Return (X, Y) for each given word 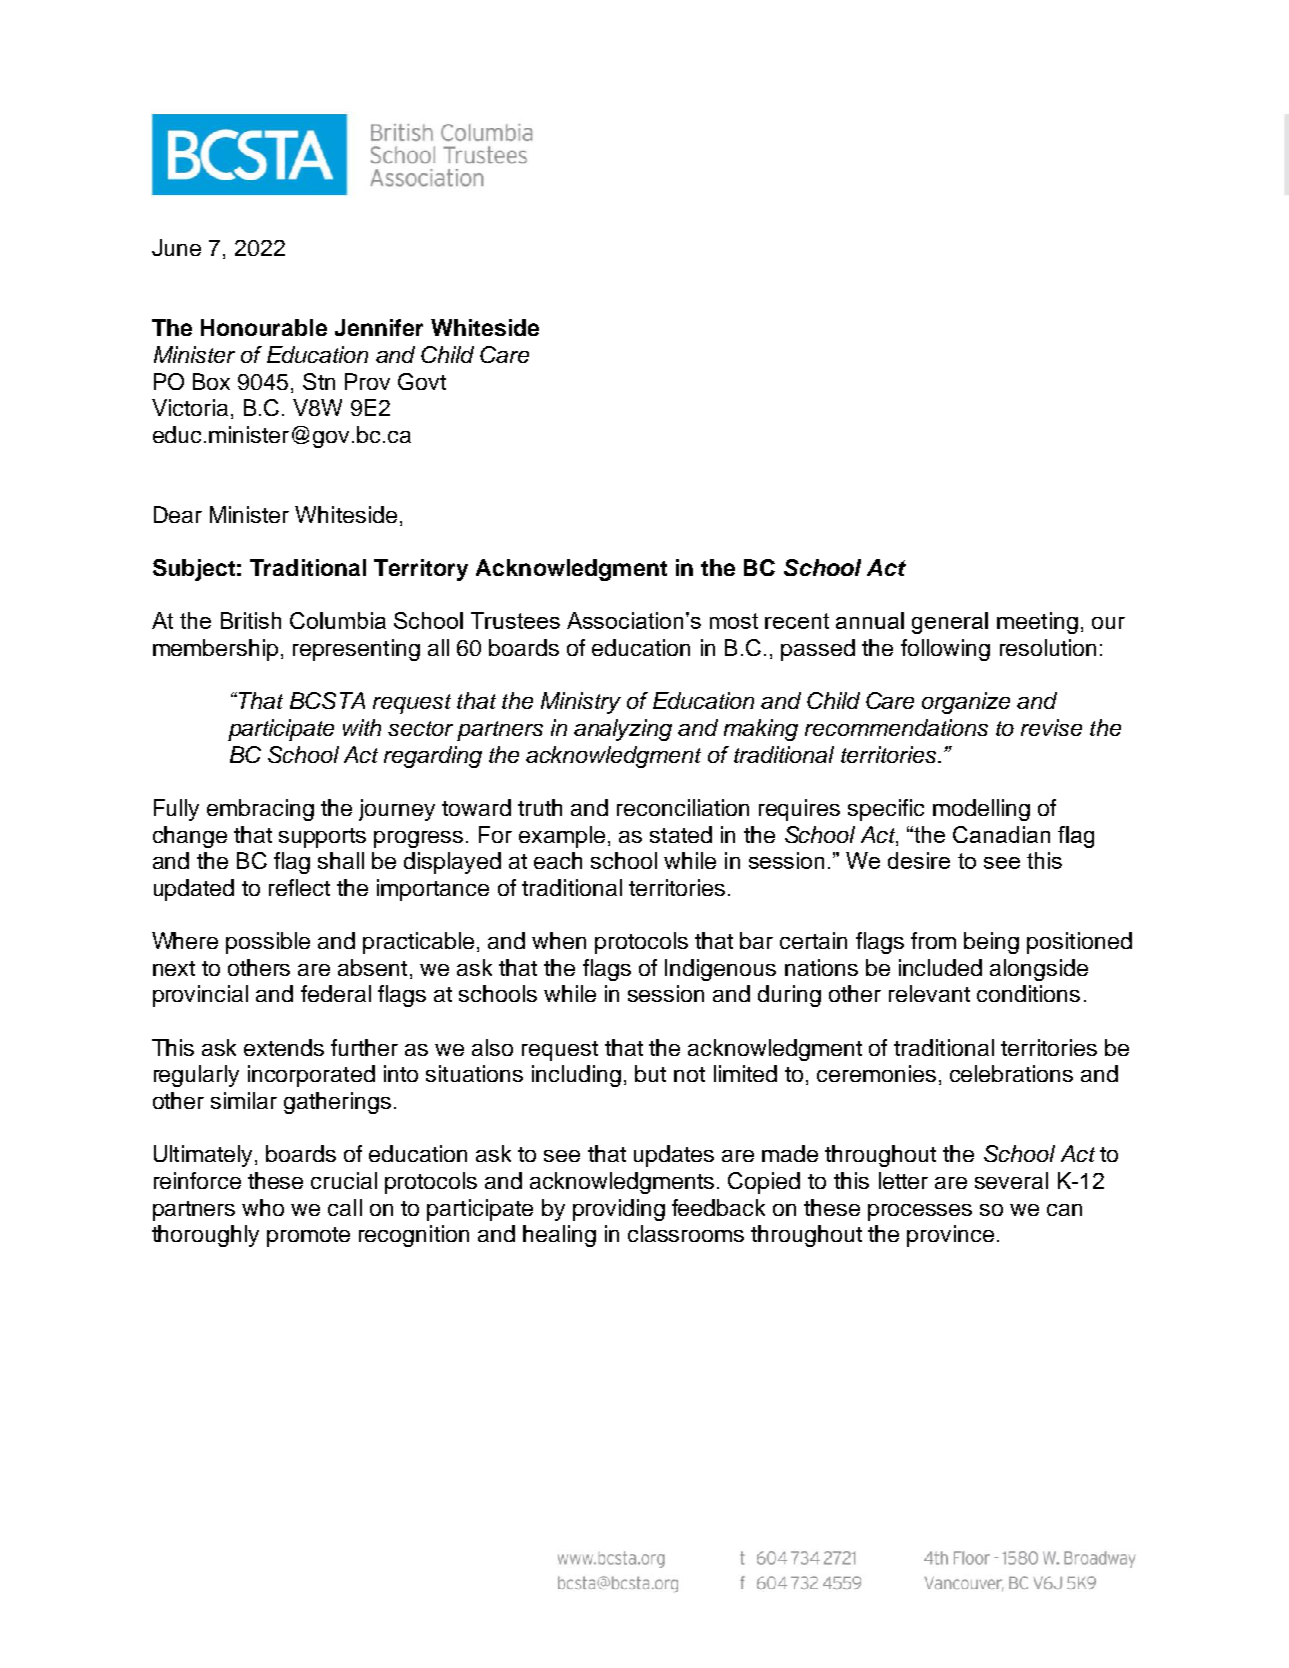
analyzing (623, 730)
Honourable (264, 327)
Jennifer (379, 327)
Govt (422, 381)
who (263, 1207)
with (362, 727)
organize (966, 703)
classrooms (686, 1233)
